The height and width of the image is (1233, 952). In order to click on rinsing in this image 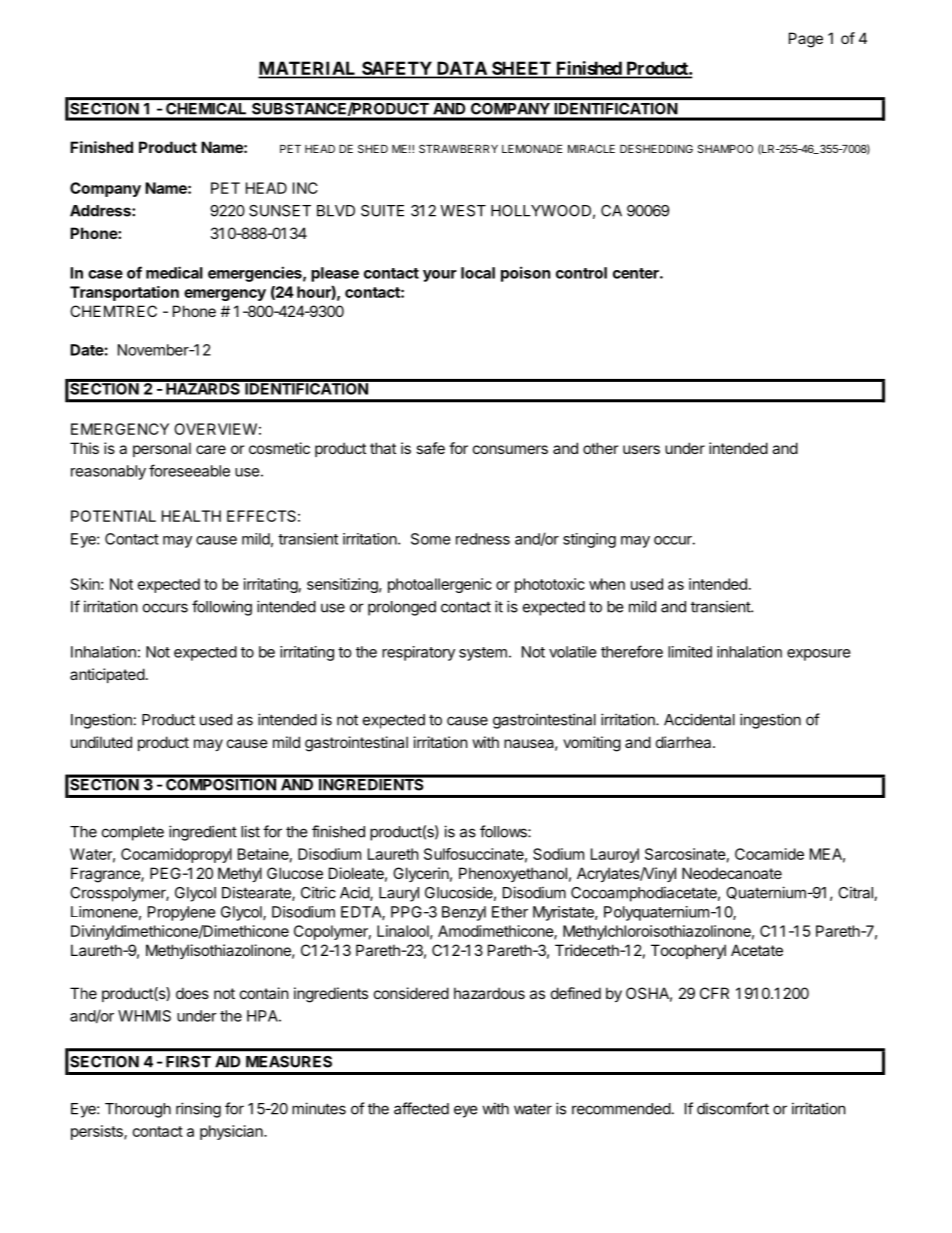, I will do `click(198, 1110)`.
